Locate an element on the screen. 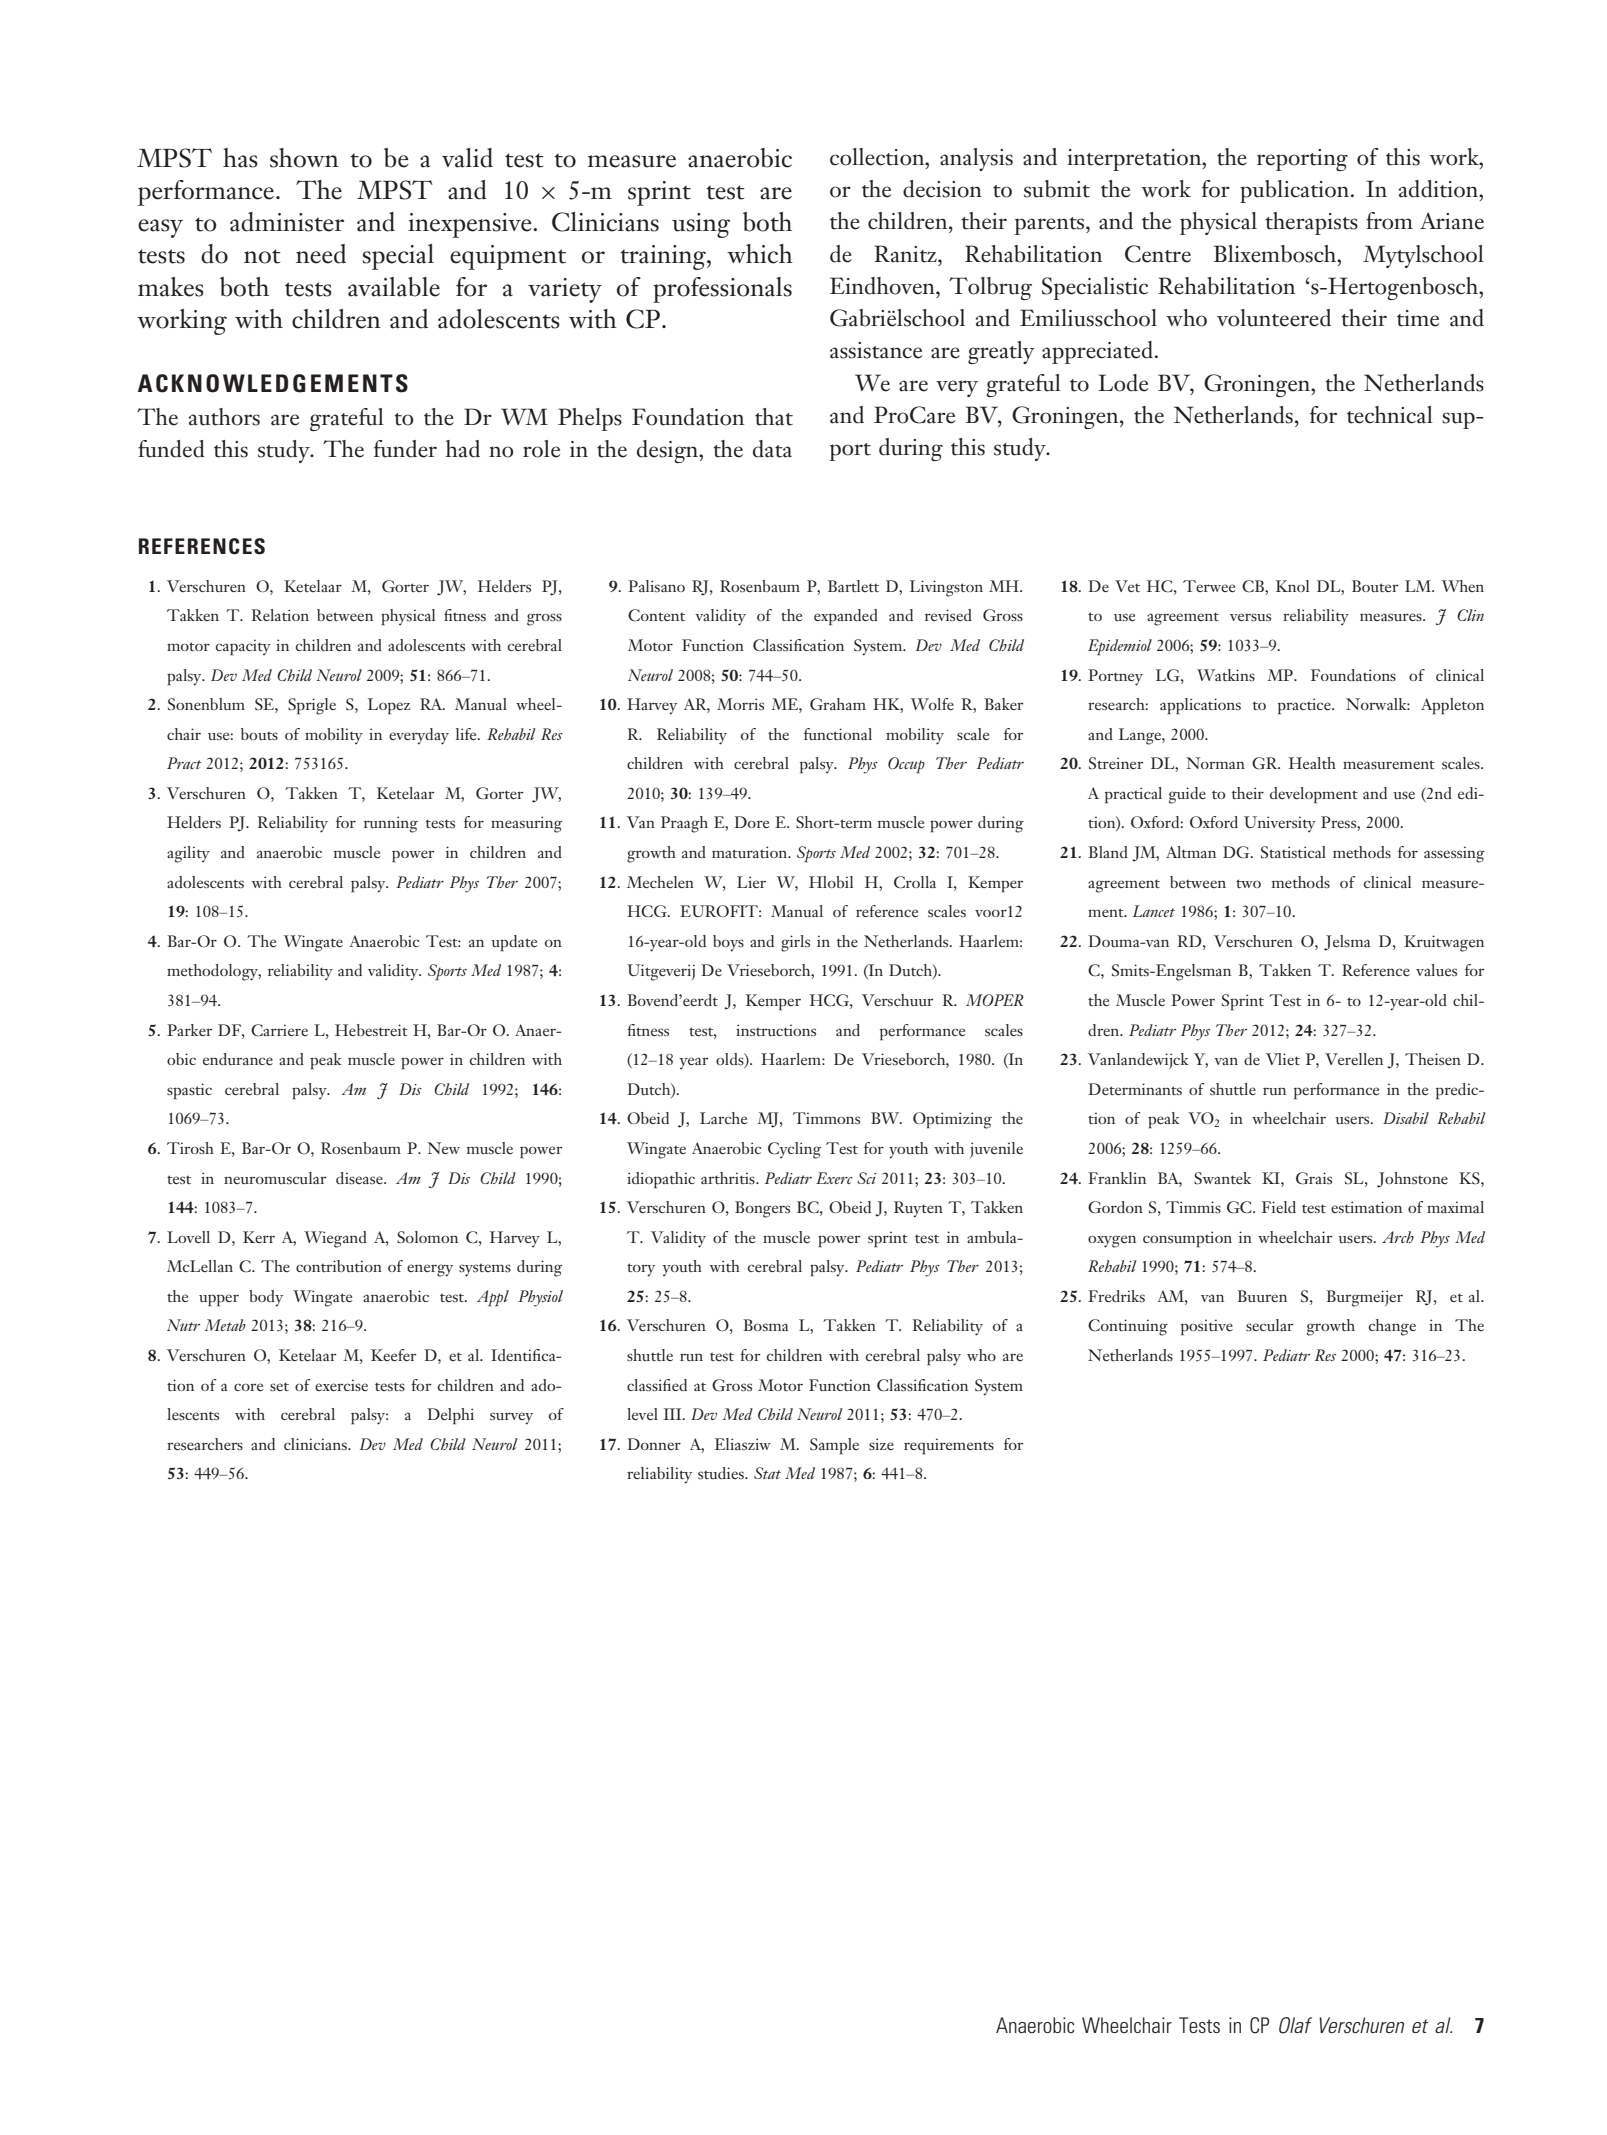 The width and height of the screenshot is (1607, 2135). expanded is located at coordinates (846, 617).
